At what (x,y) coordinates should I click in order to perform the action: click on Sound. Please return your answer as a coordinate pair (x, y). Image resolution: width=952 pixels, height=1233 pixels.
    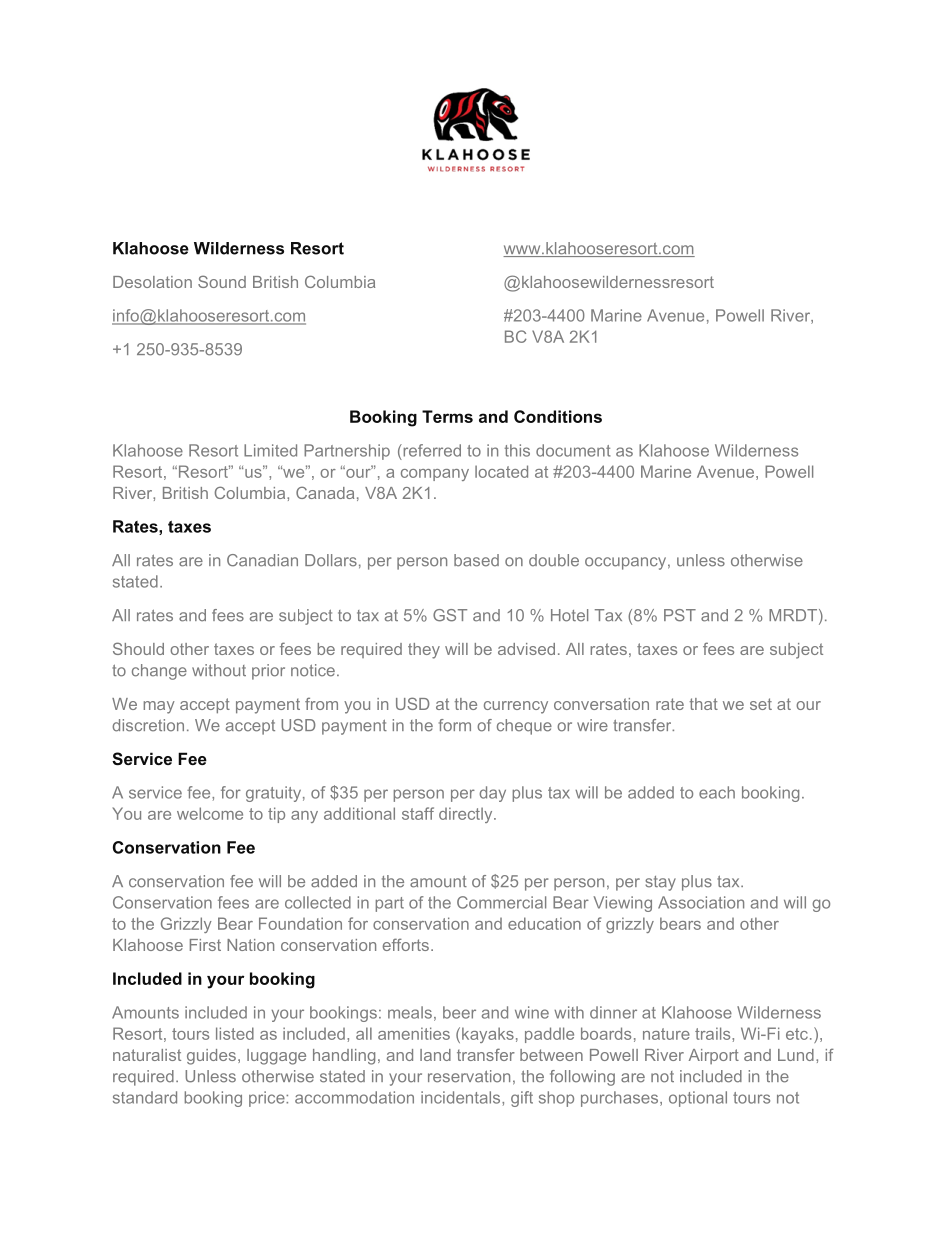
    Looking at the image, I should click on (222, 281).
